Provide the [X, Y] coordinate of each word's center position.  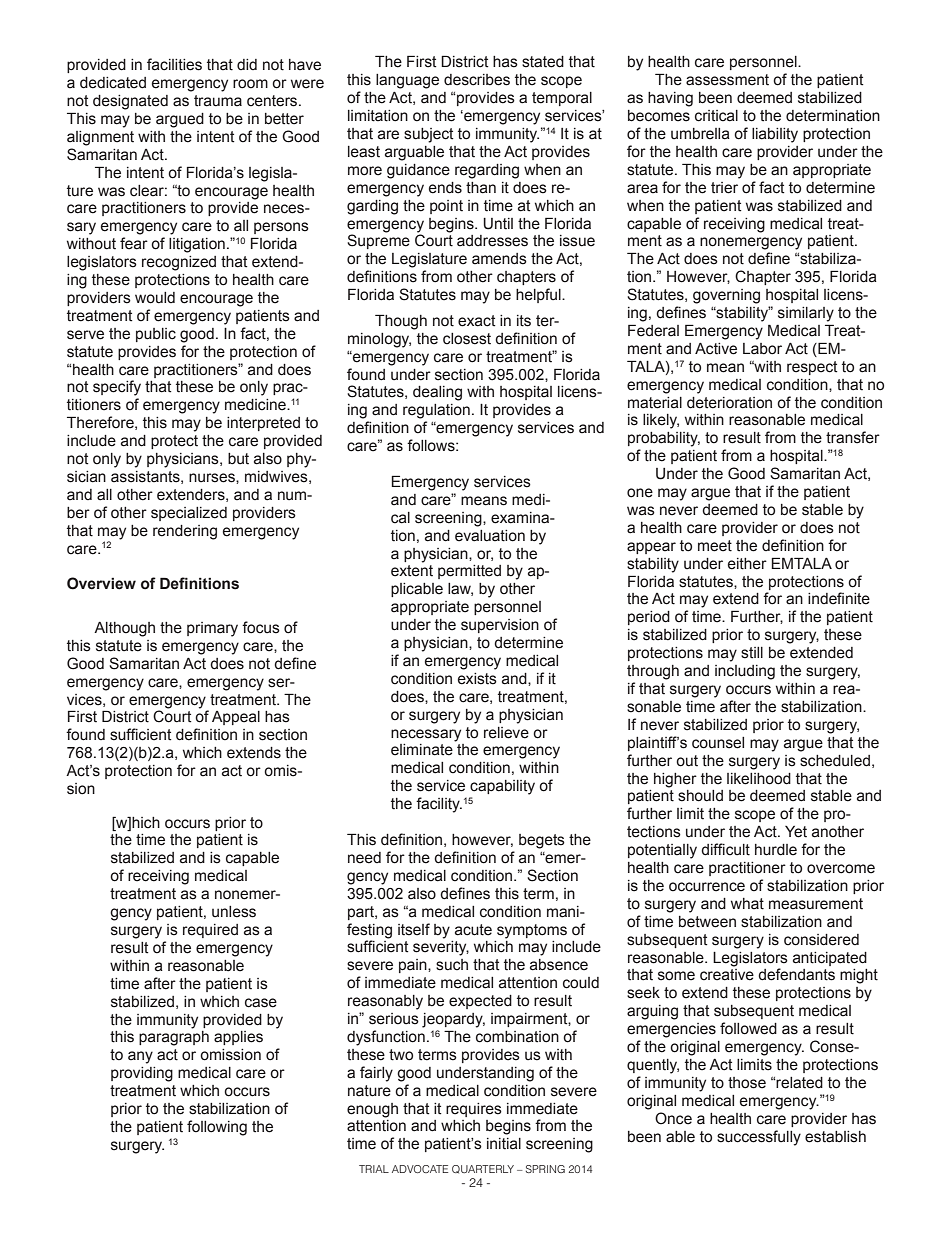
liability [775, 135]
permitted [469, 572]
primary [212, 629]
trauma [218, 101]
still [752, 653]
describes [477, 80]
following [217, 1128]
